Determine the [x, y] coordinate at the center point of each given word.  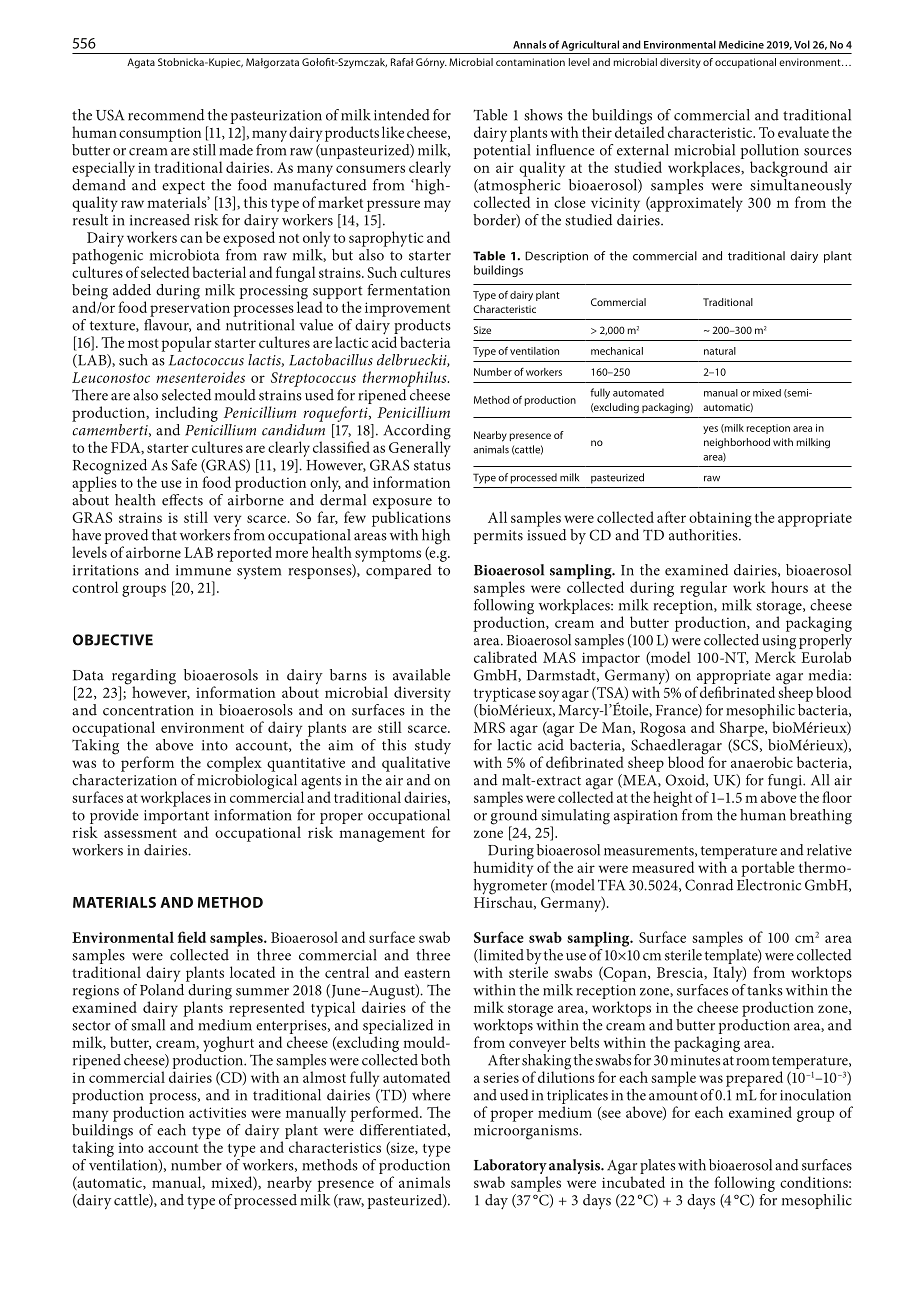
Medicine [741, 44]
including [187, 414]
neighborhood [737, 443]
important [176, 818]
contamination [530, 62]
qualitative [416, 764]
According [417, 433]
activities [217, 1112]
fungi [786, 783]
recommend [166, 115]
